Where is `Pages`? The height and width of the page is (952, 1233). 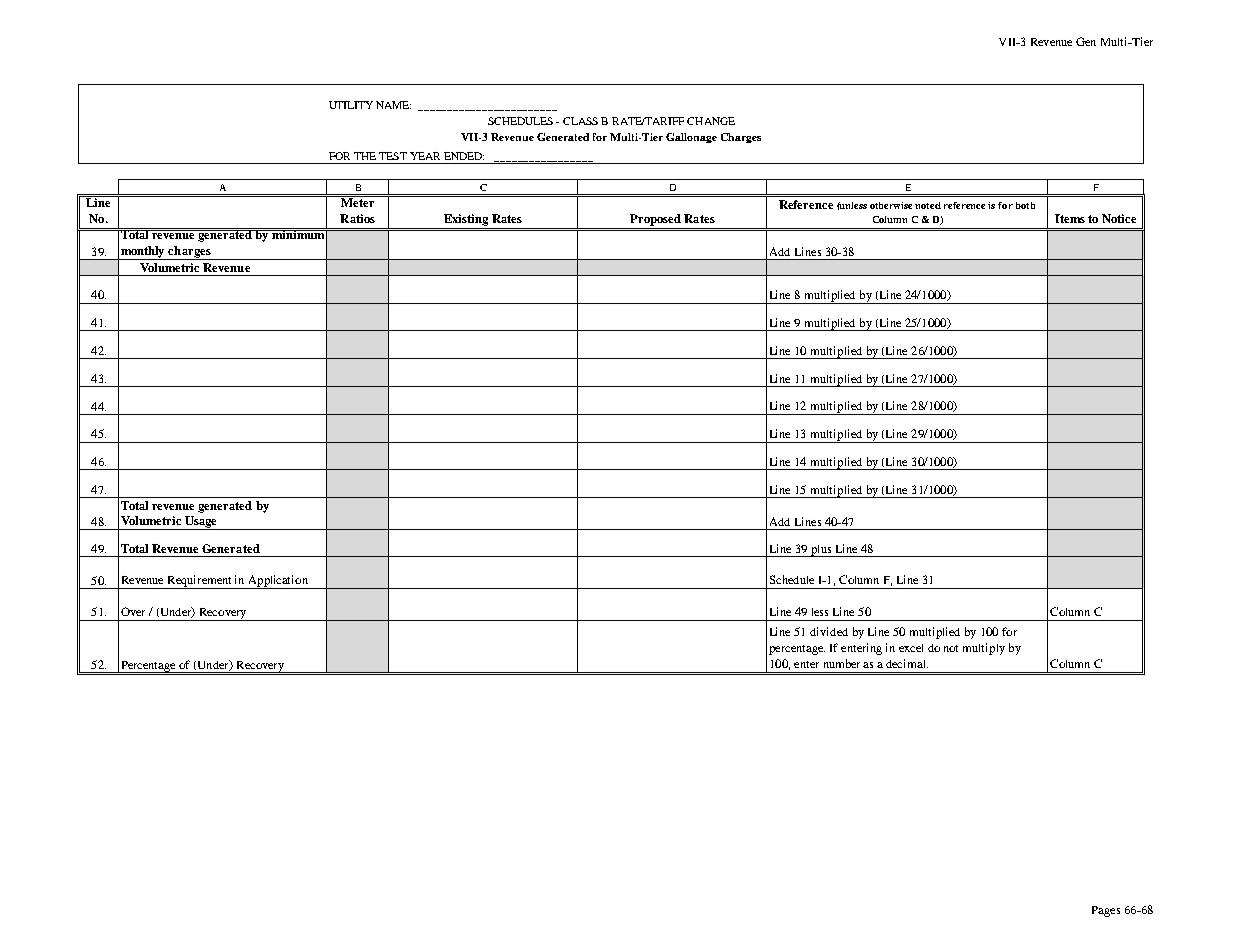
Pages is located at coordinates (1106, 911).
